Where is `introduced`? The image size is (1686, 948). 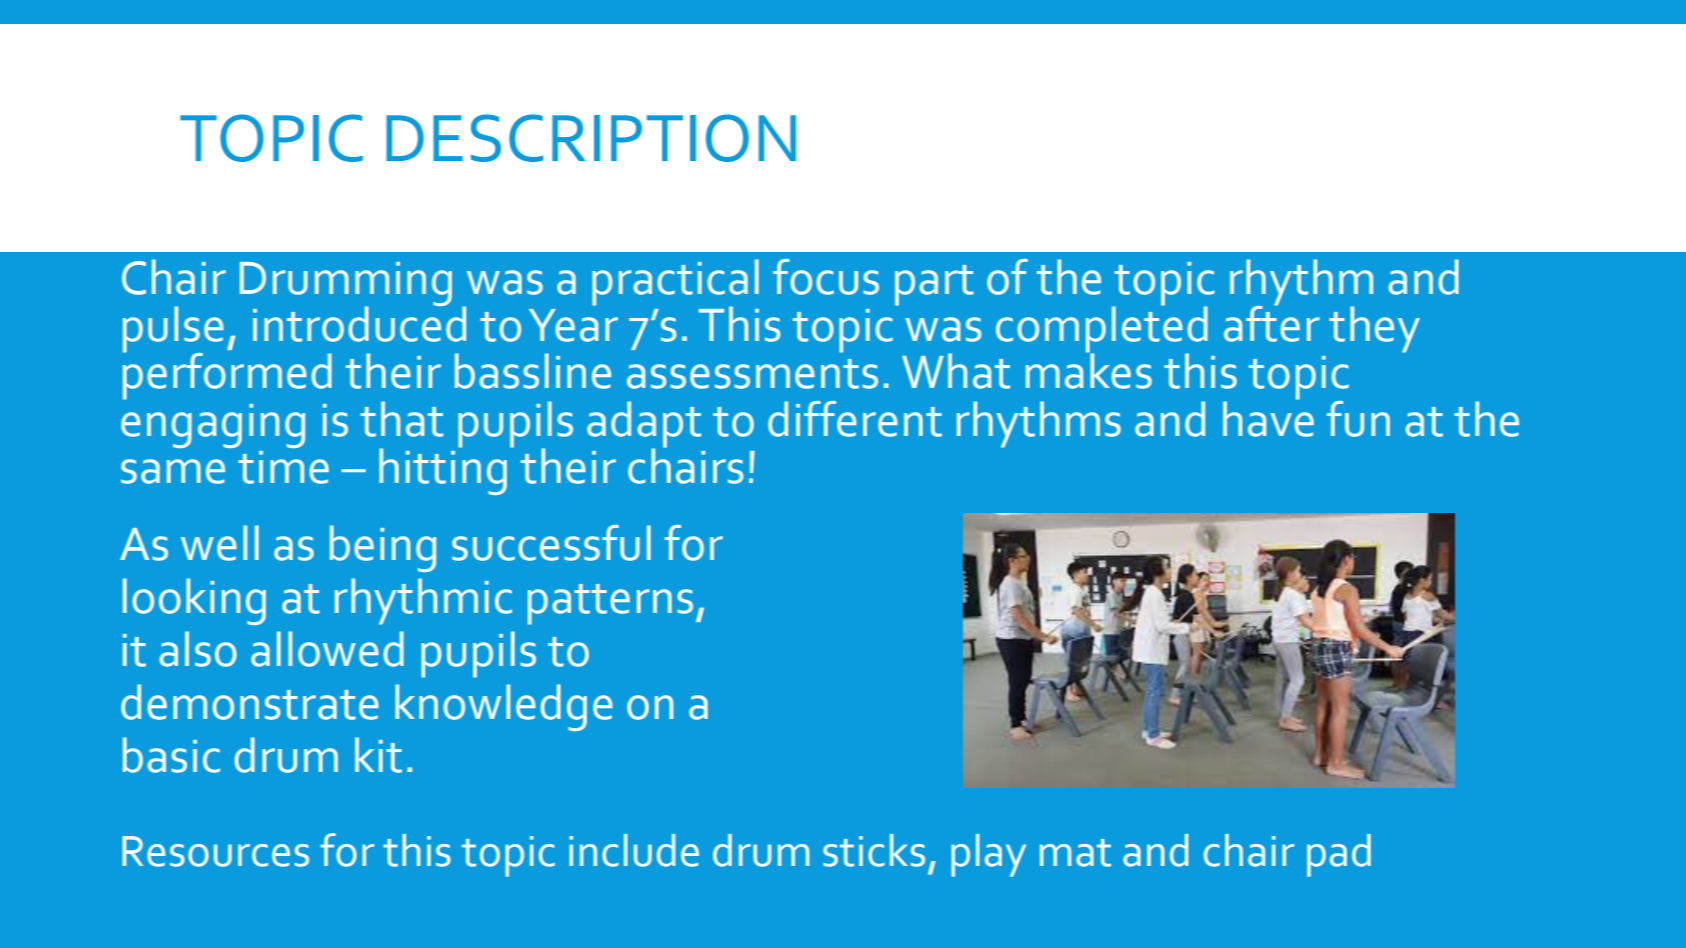
introduced is located at coordinates (359, 323).
